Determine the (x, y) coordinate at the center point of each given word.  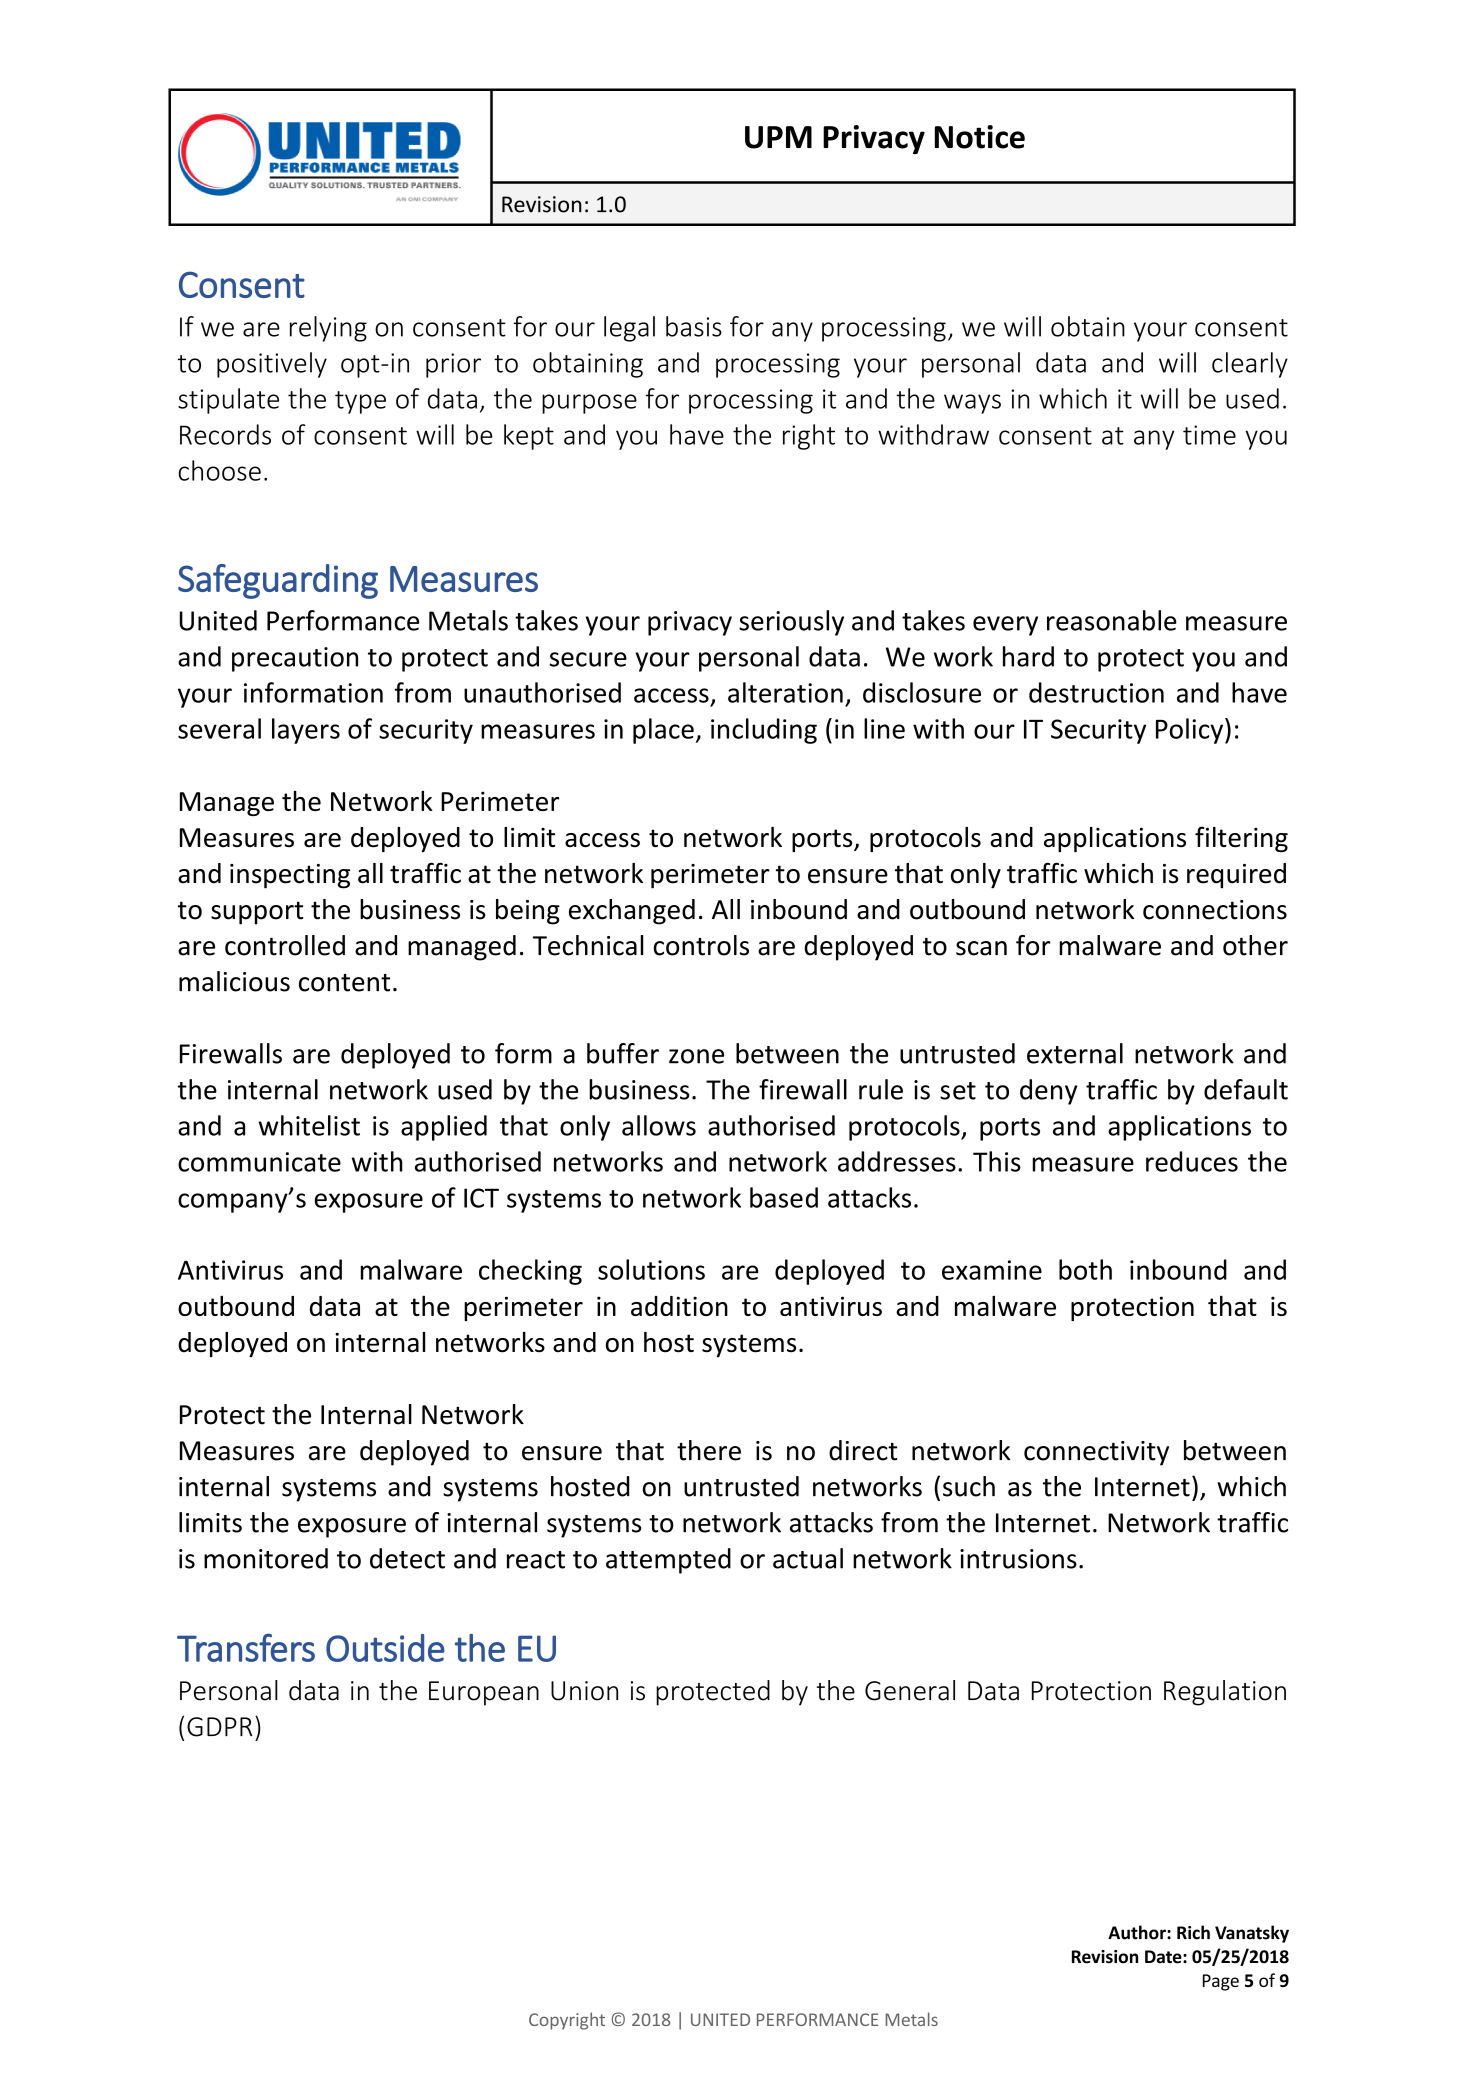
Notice (980, 137)
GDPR (219, 1727)
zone (696, 1056)
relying (328, 329)
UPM (778, 137)
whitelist (309, 1125)
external (1075, 1053)
